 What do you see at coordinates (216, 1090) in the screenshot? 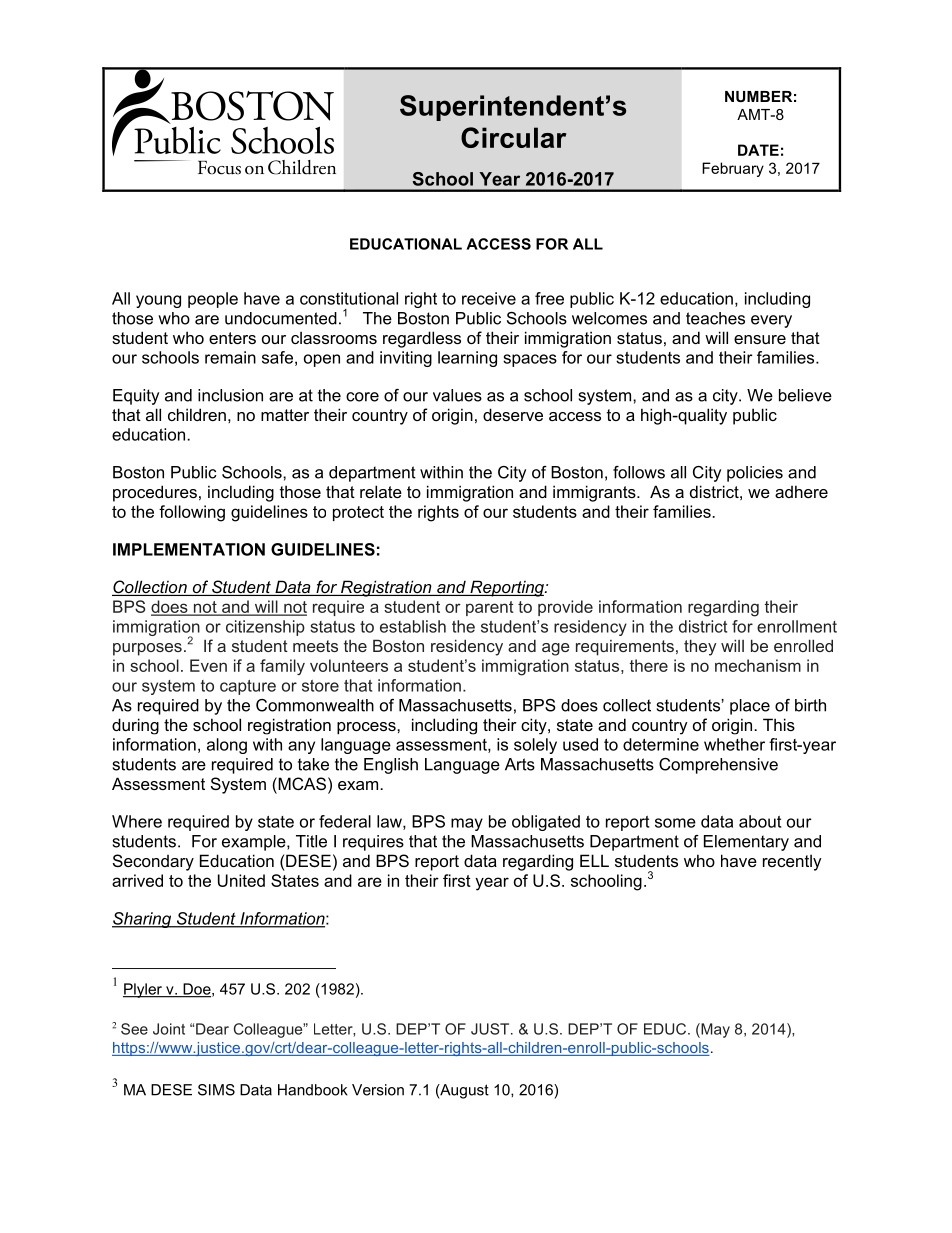
I see `SIMS` at bounding box center [216, 1090].
